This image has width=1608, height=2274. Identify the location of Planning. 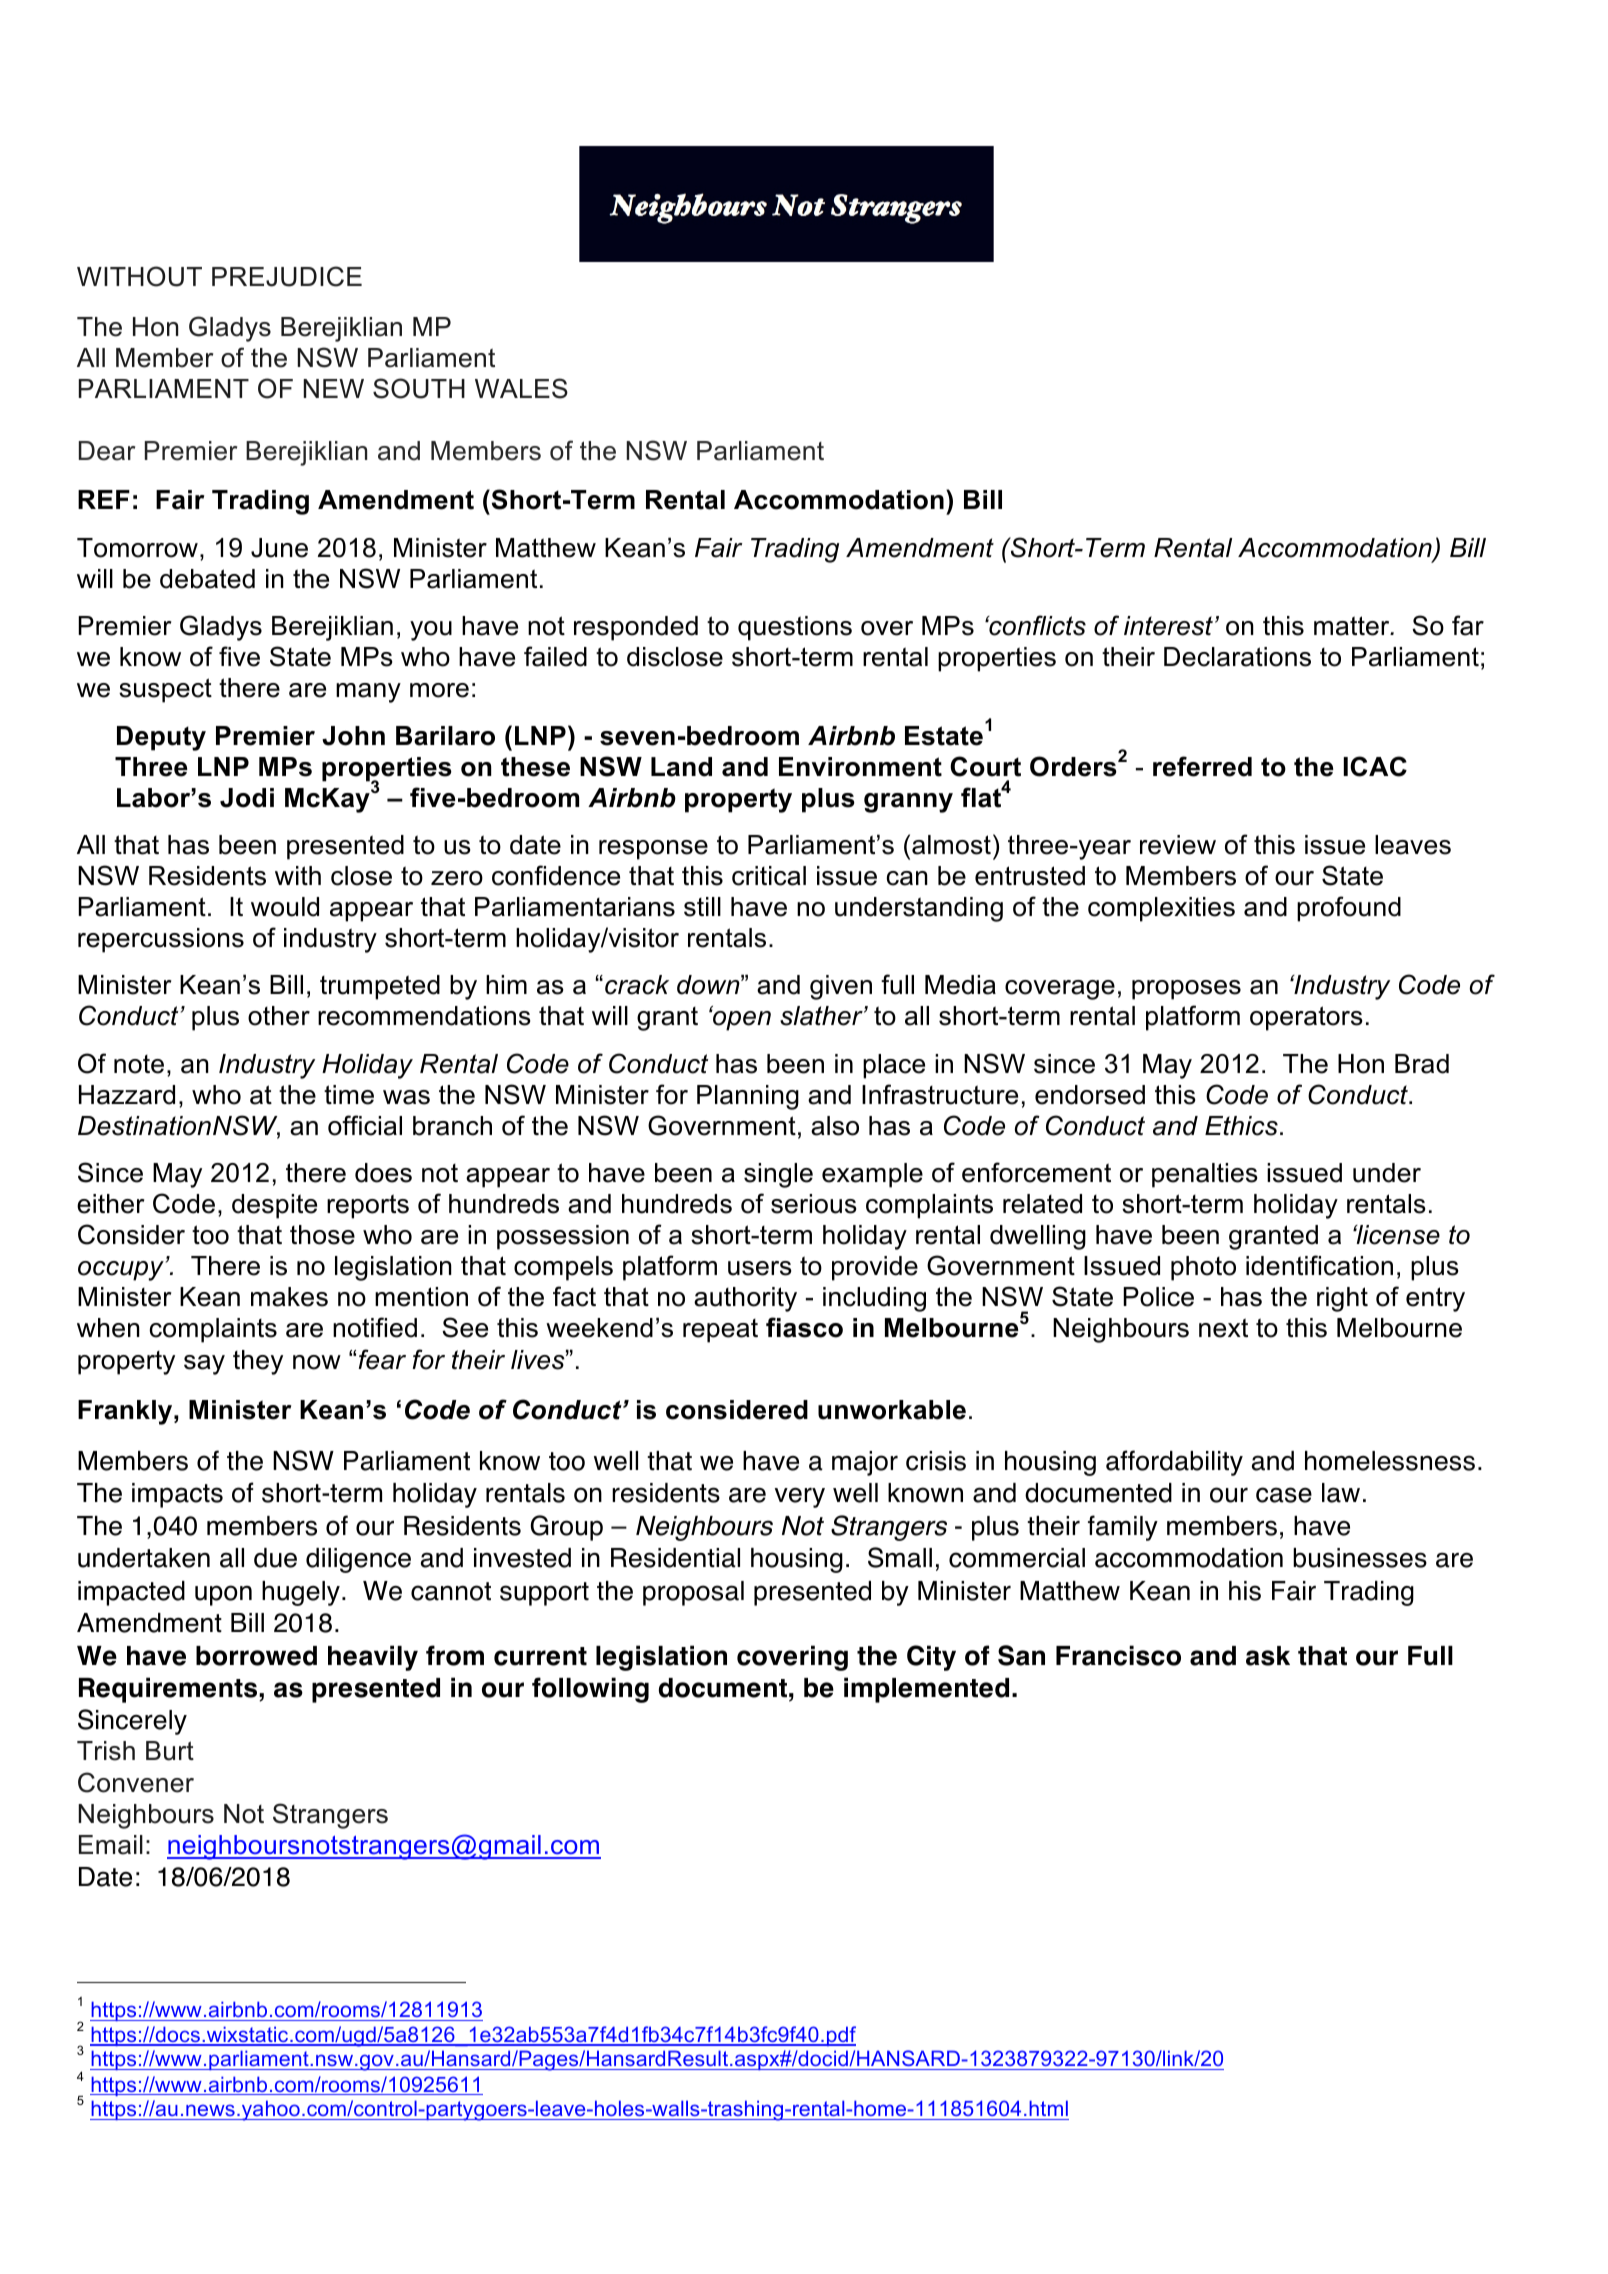
(748, 1097).
